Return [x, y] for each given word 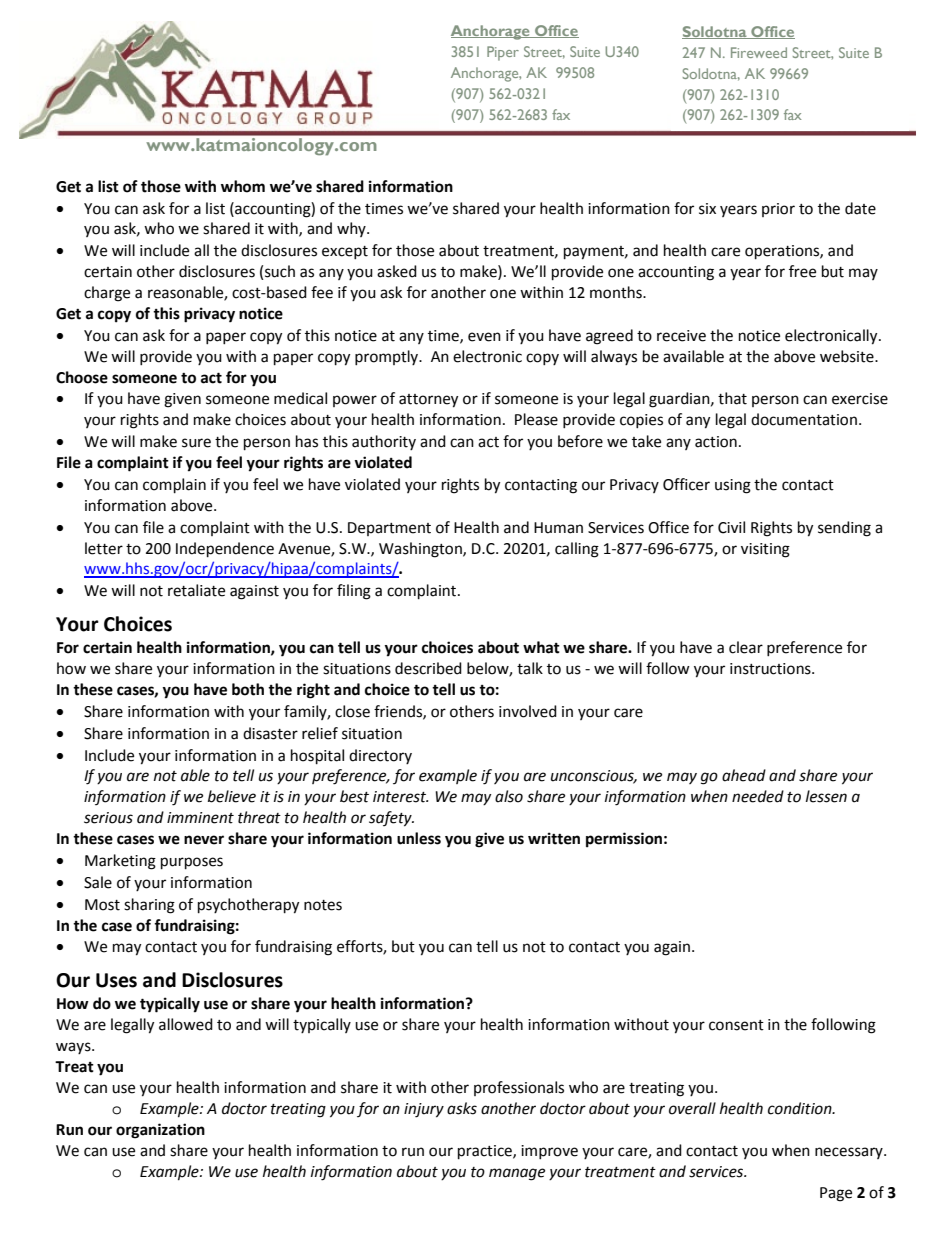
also [509, 796]
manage [517, 1174]
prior [778, 210]
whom [243, 186]
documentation [804, 419]
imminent [200, 818]
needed [758, 796]
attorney [428, 401]
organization [160, 1131]
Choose [82, 377]
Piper [503, 53]
